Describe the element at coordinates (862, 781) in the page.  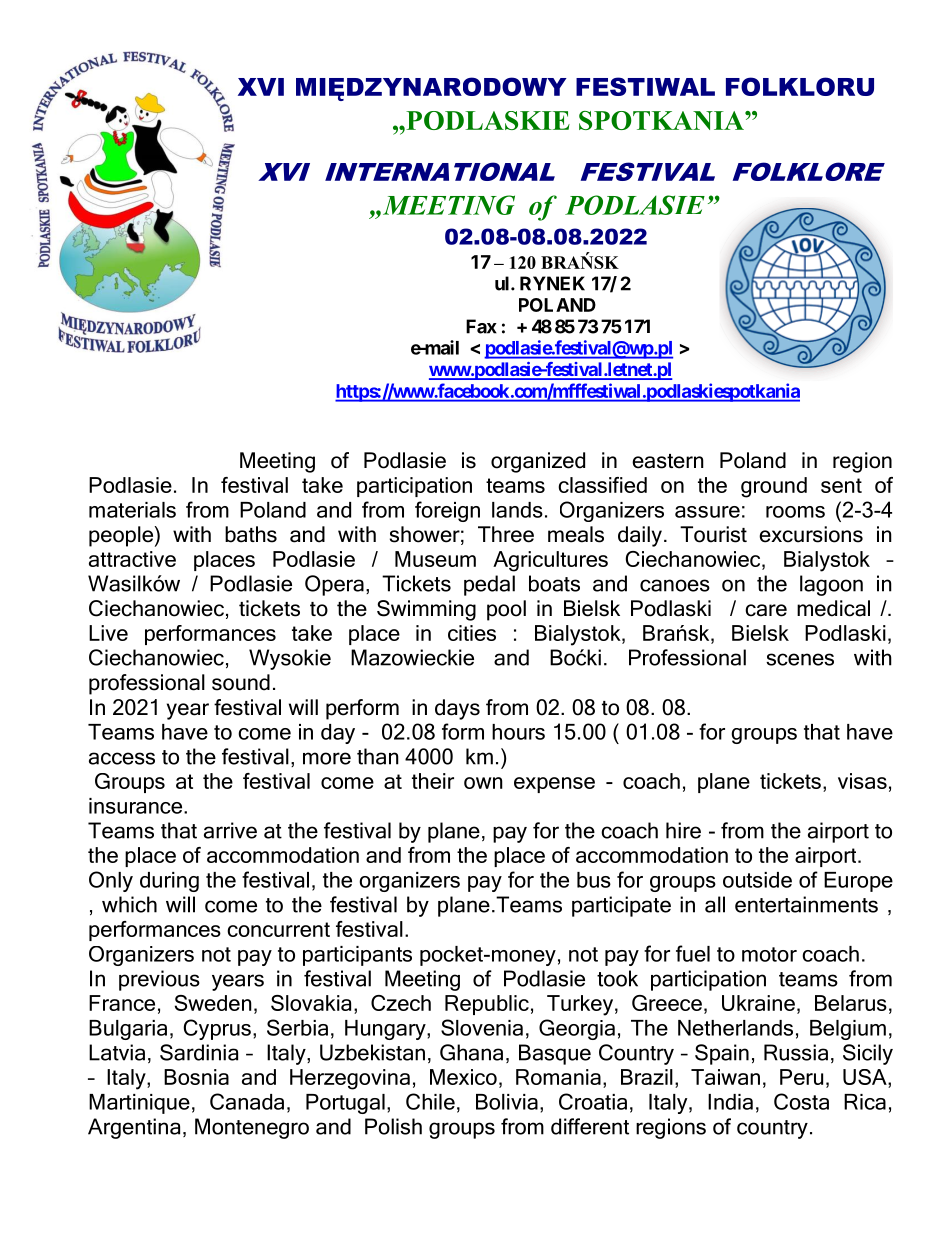
I see `visas` at that location.
